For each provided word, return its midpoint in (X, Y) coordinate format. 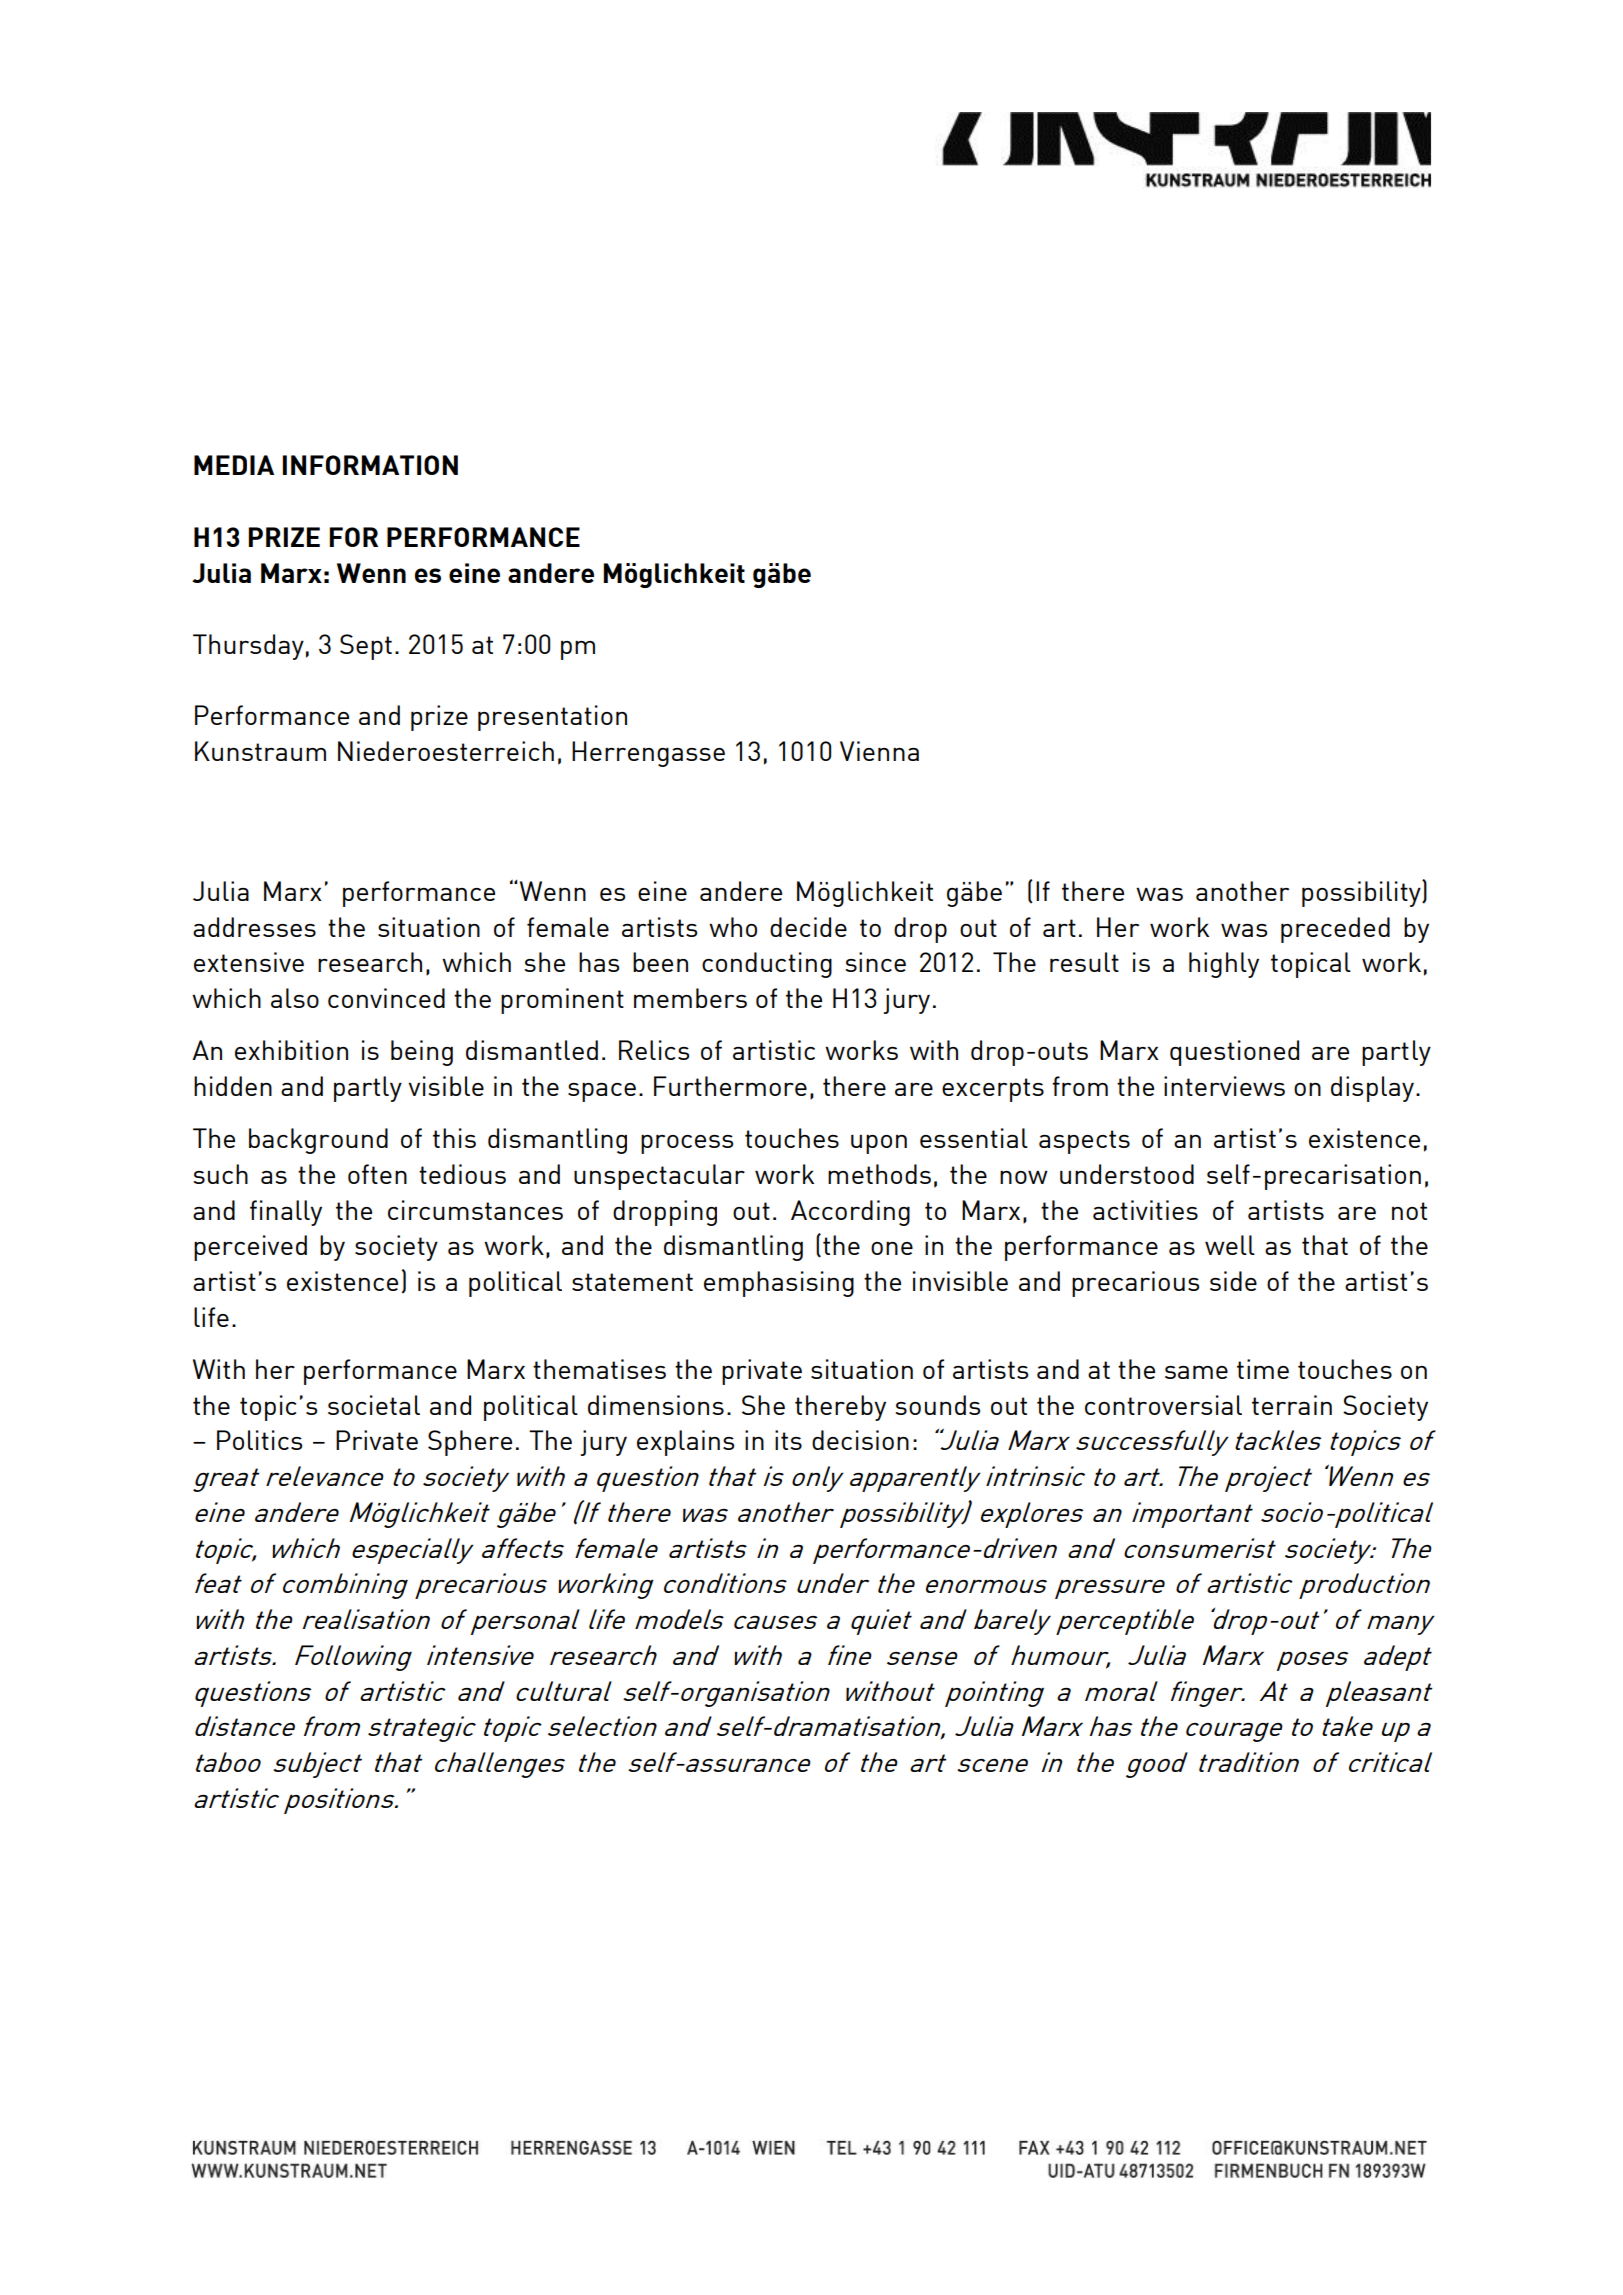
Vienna (879, 751)
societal (374, 1405)
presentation (552, 718)
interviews (1224, 1086)
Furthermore (730, 1086)
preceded (1335, 930)
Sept (366, 647)
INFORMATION (370, 465)
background (318, 1141)
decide (808, 927)
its (788, 1440)
